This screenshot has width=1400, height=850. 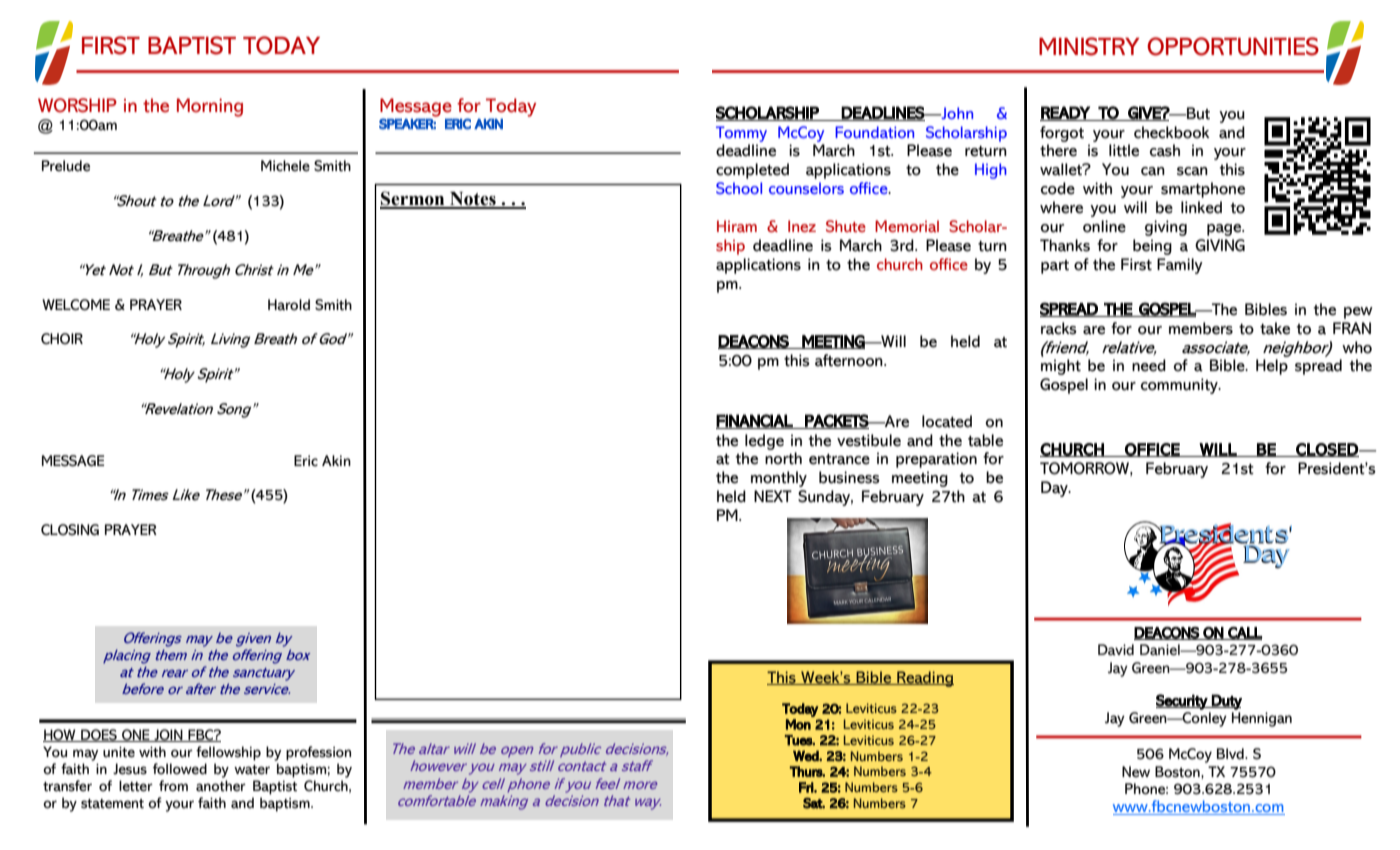 What do you see at coordinates (210, 107) in the screenshot?
I see `Morning` at bounding box center [210, 107].
